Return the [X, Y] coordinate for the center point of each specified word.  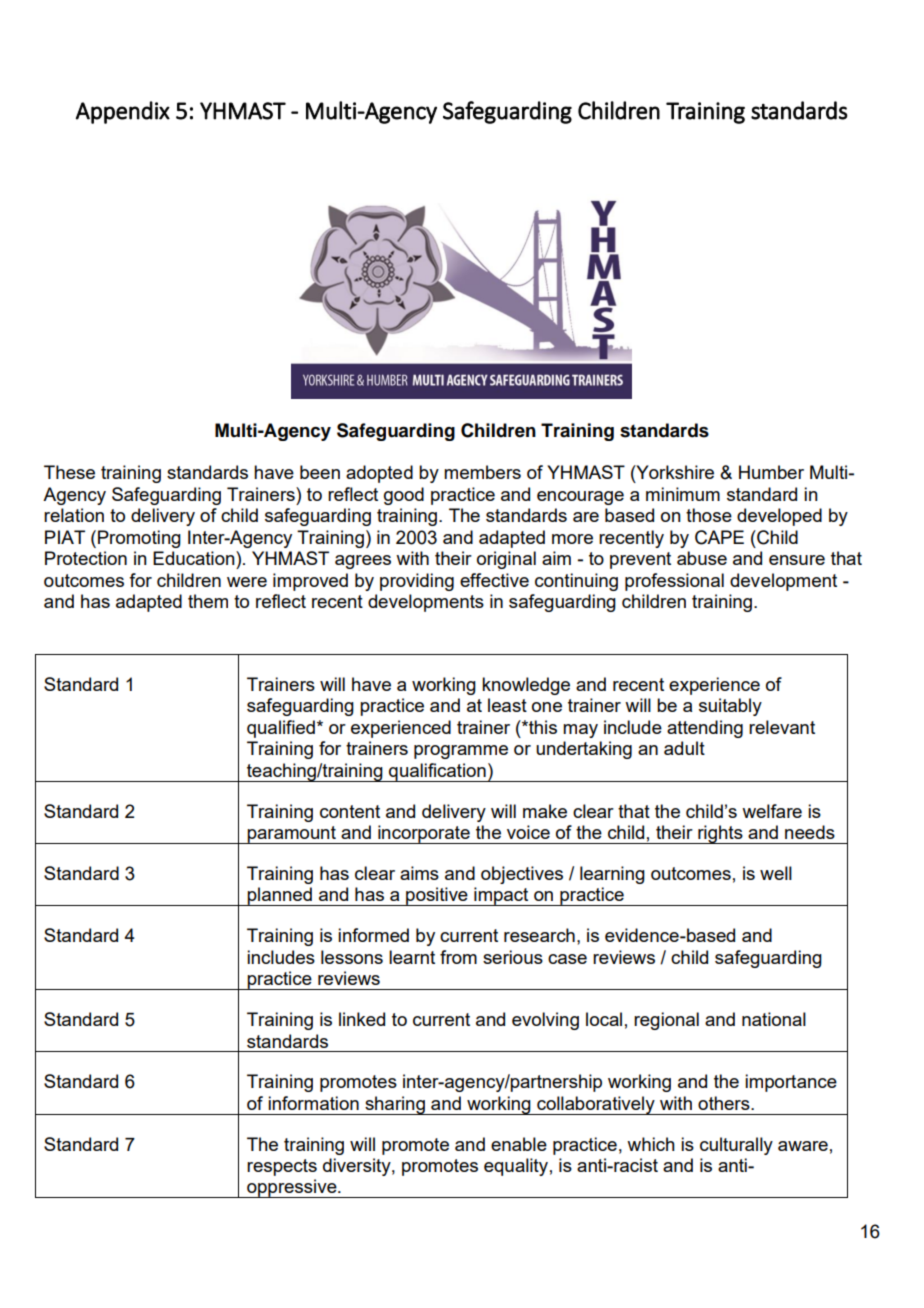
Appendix [123, 112]
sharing [395, 1105]
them [208, 601]
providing [417, 582]
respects [282, 1167]
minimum [683, 494]
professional [674, 582]
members [482, 472]
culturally [736, 1146]
